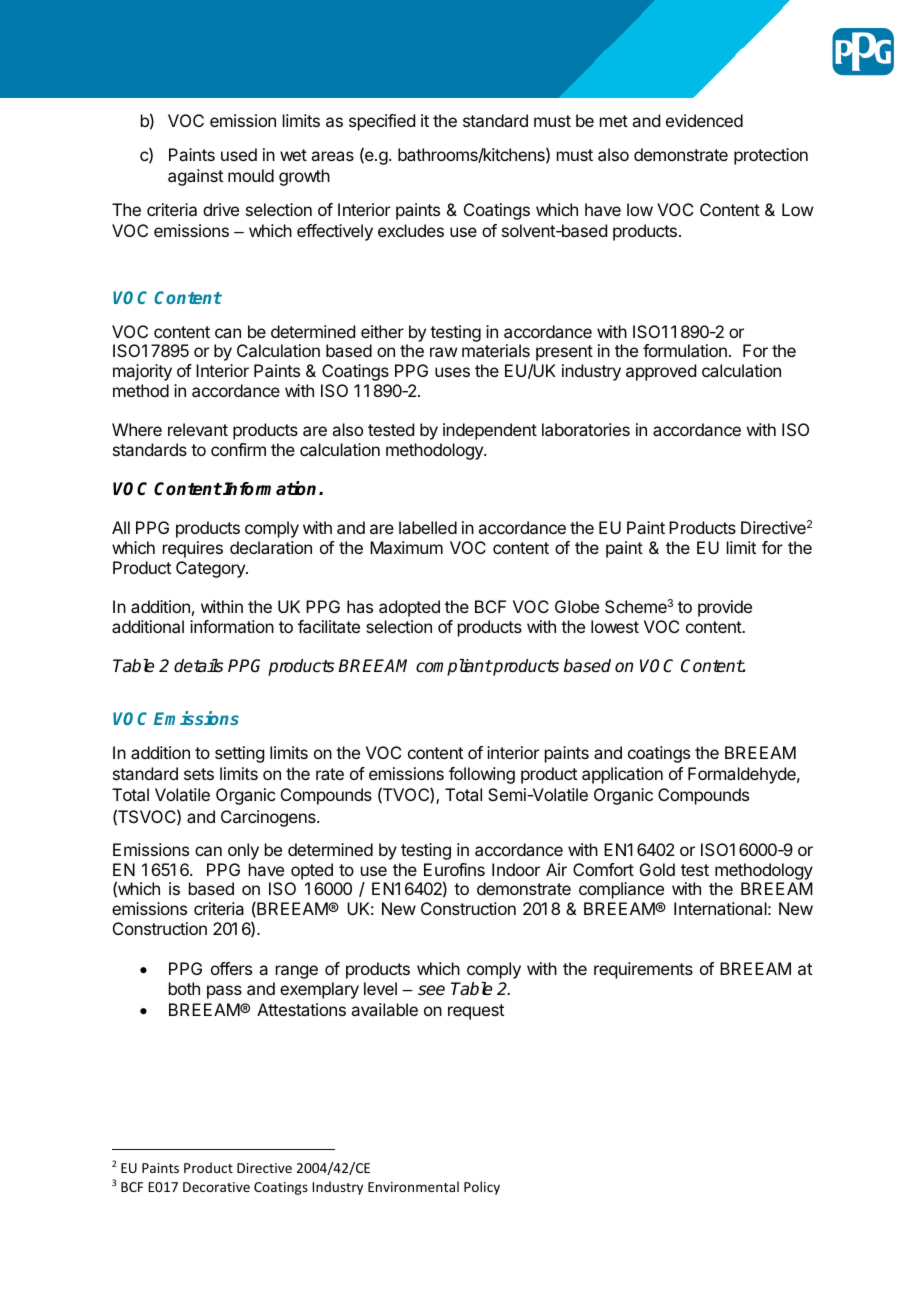  Describe the element at coordinates (661, 372) in the page. I see `approved` at that location.
